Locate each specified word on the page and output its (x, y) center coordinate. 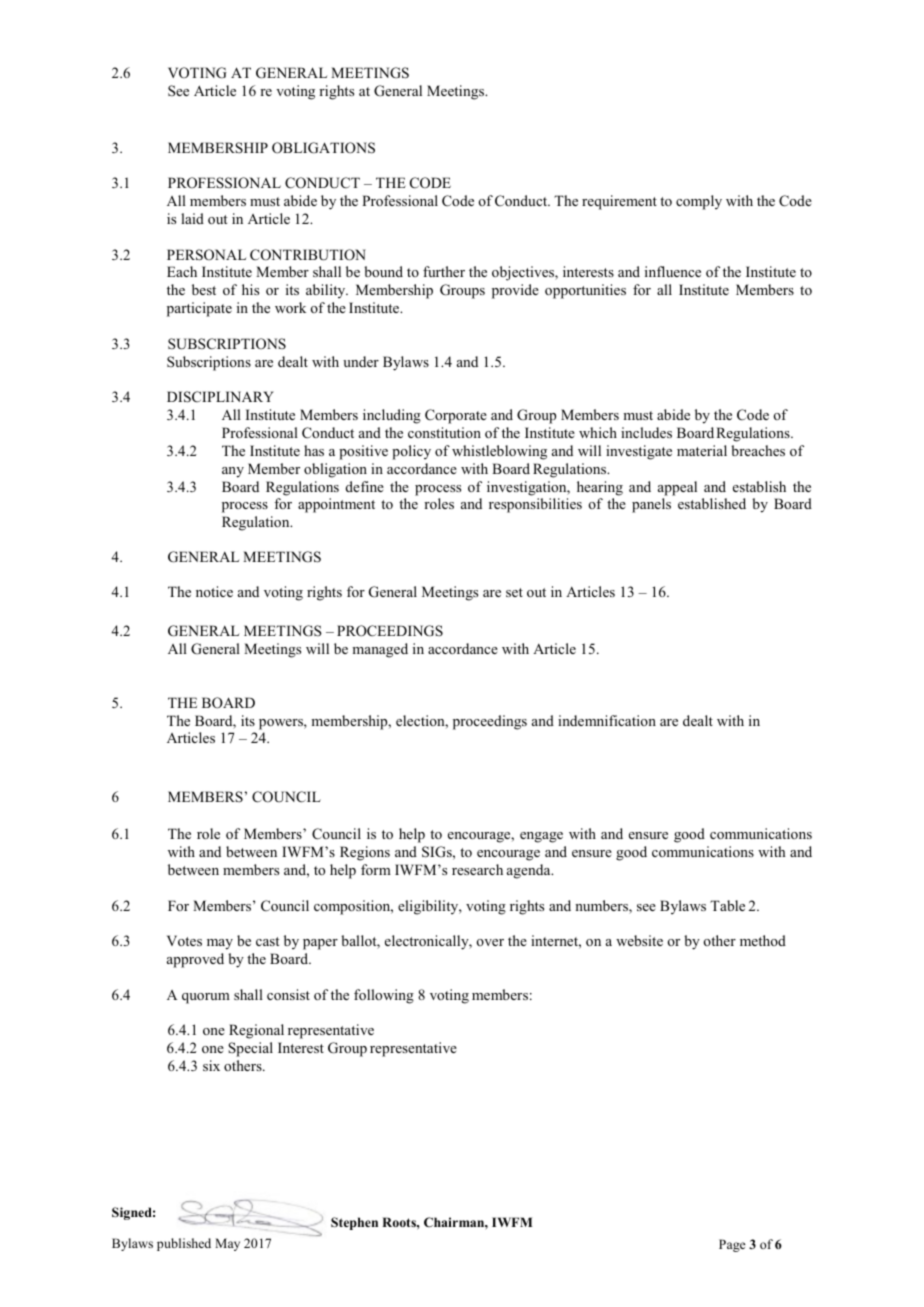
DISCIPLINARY (220, 397)
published (184, 1244)
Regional (256, 1031)
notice (214, 591)
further (444, 271)
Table (727, 905)
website (639, 940)
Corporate (456, 416)
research (477, 869)
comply (699, 202)
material (702, 450)
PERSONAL (206, 255)
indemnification (607, 720)
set (514, 592)
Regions (365, 853)
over (490, 942)
